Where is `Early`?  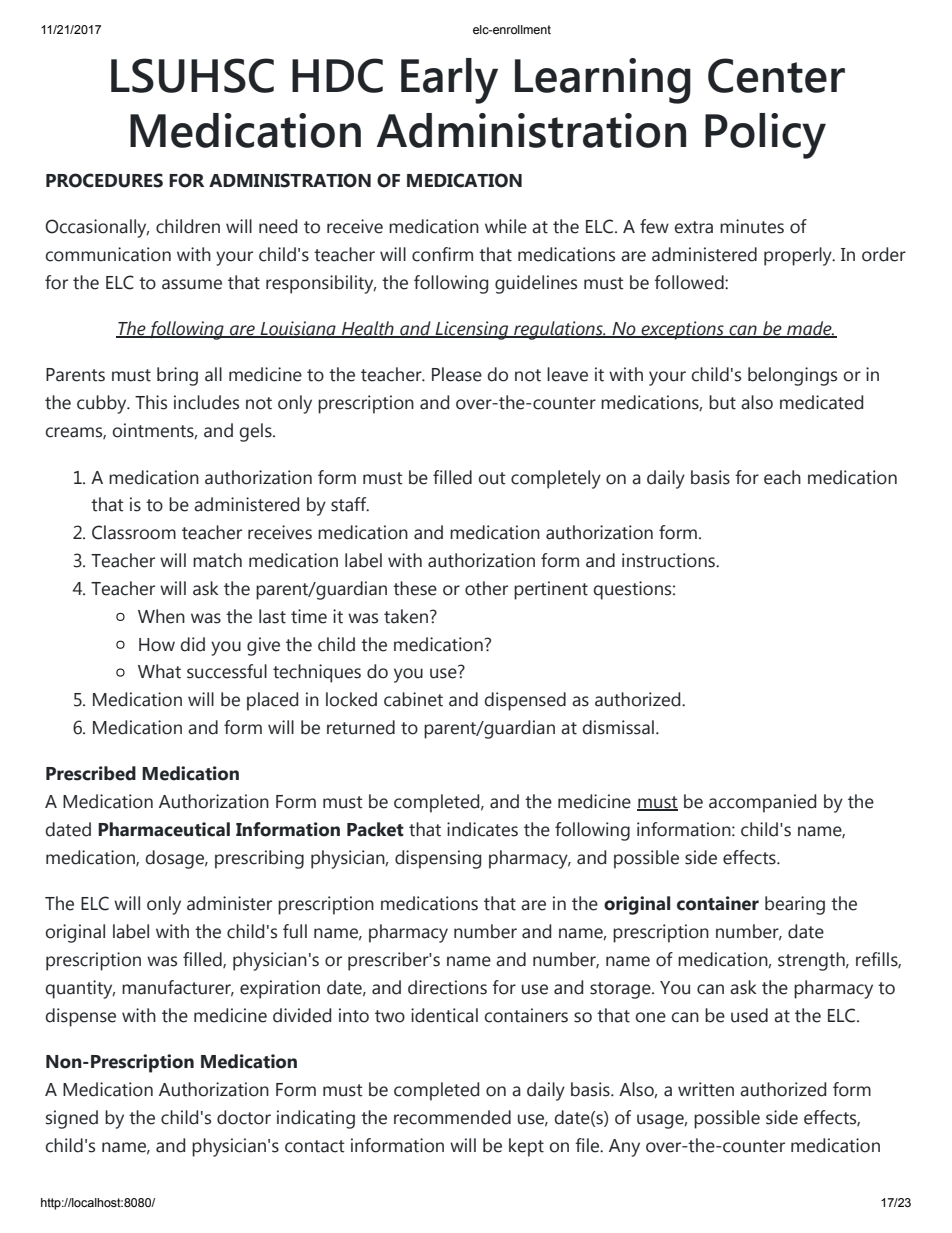 Early is located at coordinates (449, 81).
